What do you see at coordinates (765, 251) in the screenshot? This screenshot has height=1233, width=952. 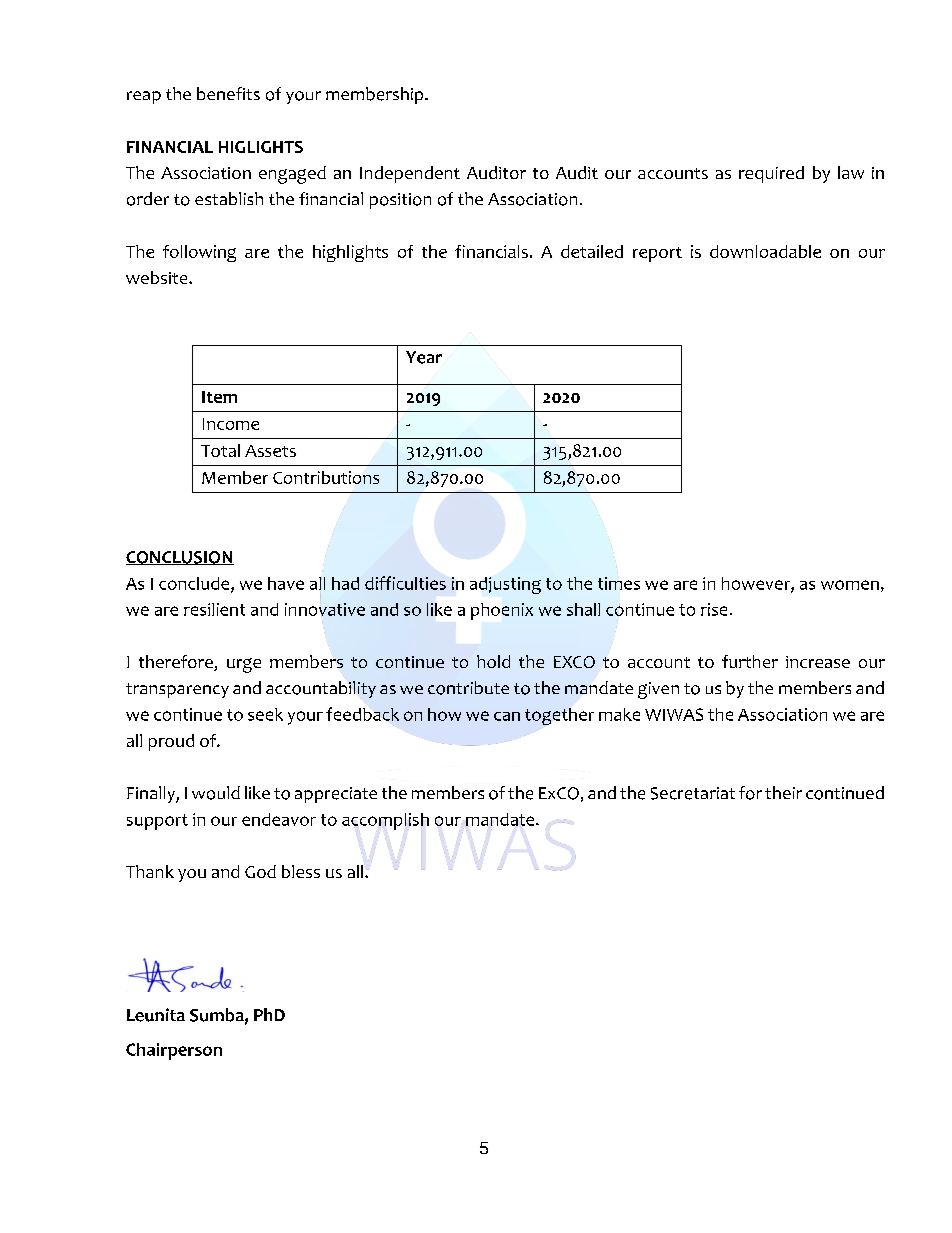 I see `downloadable` at bounding box center [765, 251].
